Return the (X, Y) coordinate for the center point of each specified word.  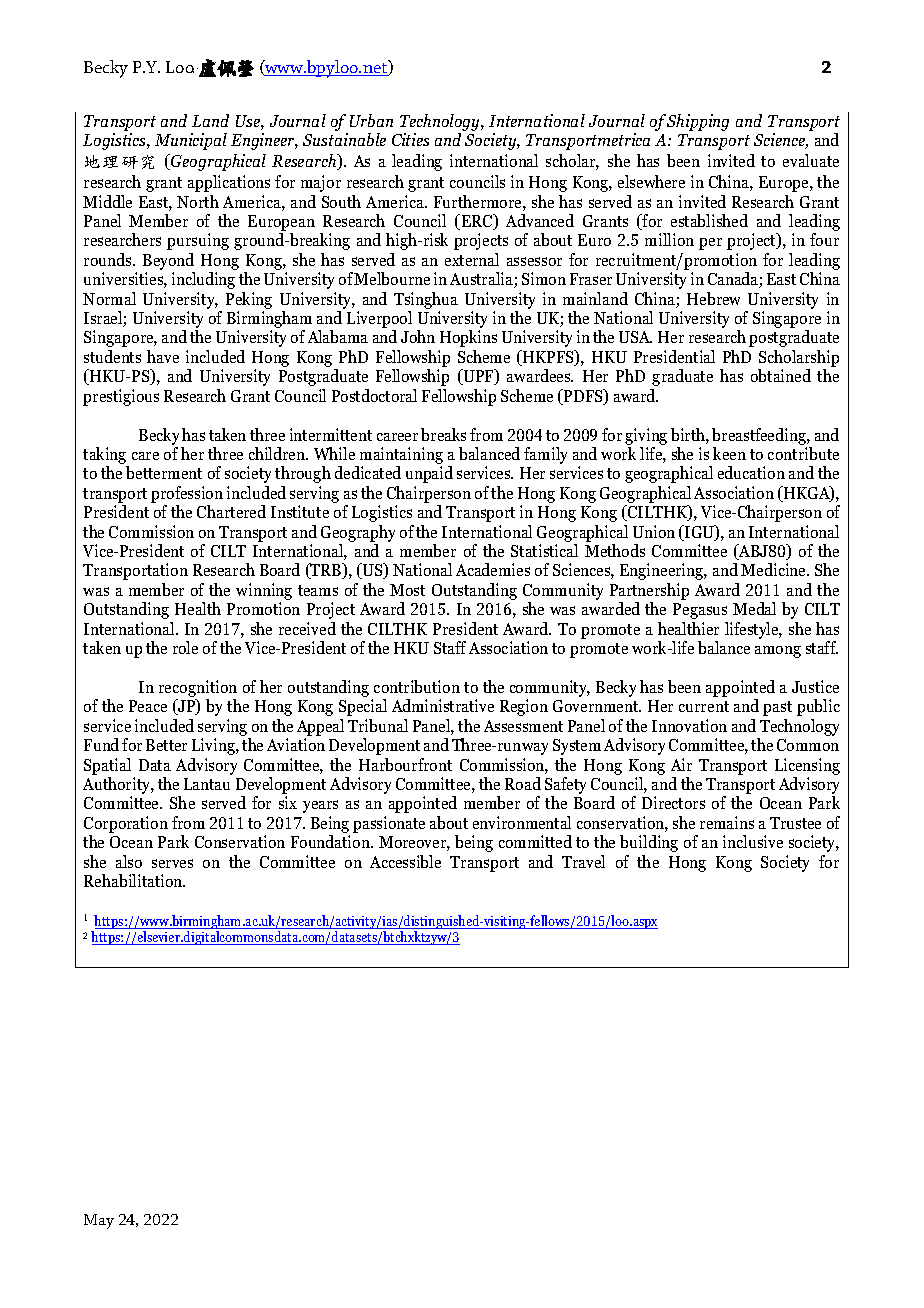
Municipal (191, 141)
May (99, 1221)
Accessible (405, 861)
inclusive (753, 841)
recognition (198, 690)
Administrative (443, 705)
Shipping (698, 122)
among (778, 652)
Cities (410, 139)
